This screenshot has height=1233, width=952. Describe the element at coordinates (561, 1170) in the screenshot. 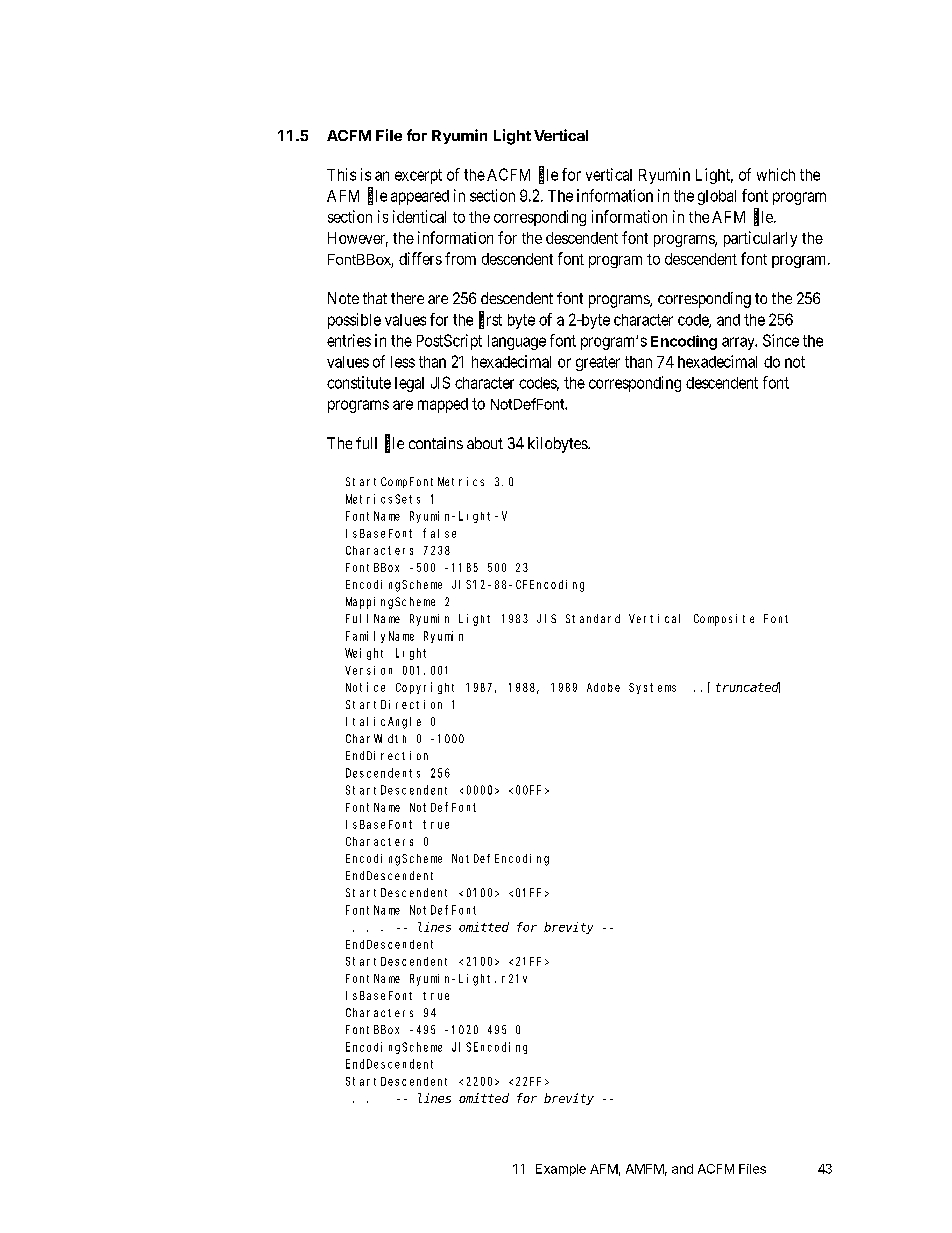

I see `Example` at that location.
